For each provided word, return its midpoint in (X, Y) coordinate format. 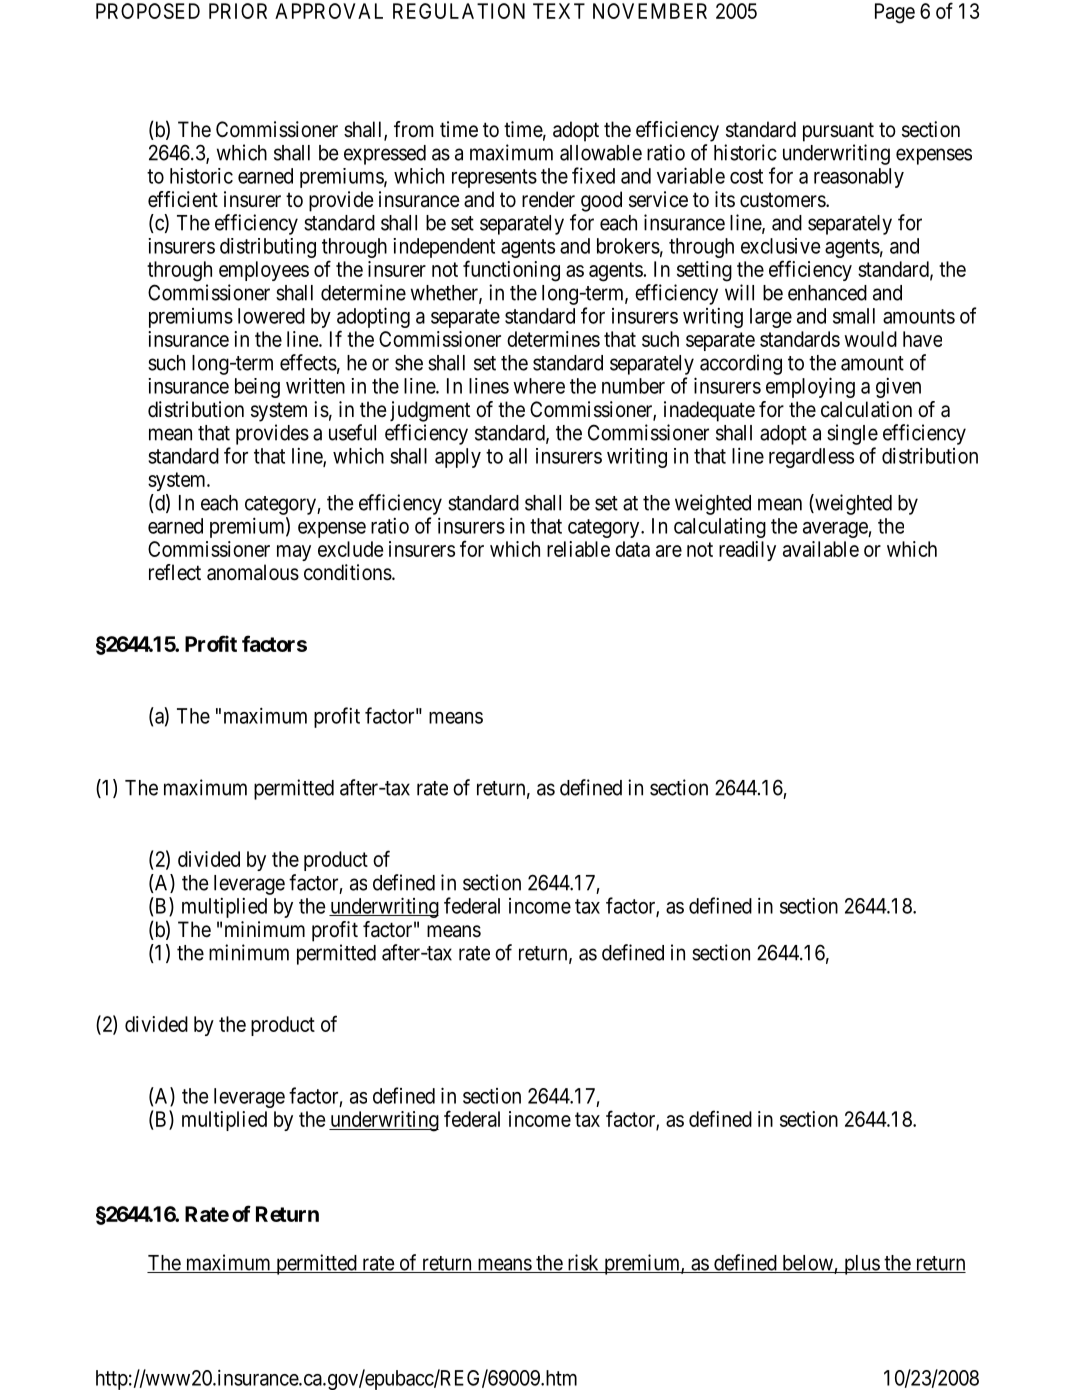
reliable (578, 549)
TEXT (559, 11)
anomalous (253, 572)
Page (895, 13)
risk (583, 1263)
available (821, 549)
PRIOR (238, 11)
